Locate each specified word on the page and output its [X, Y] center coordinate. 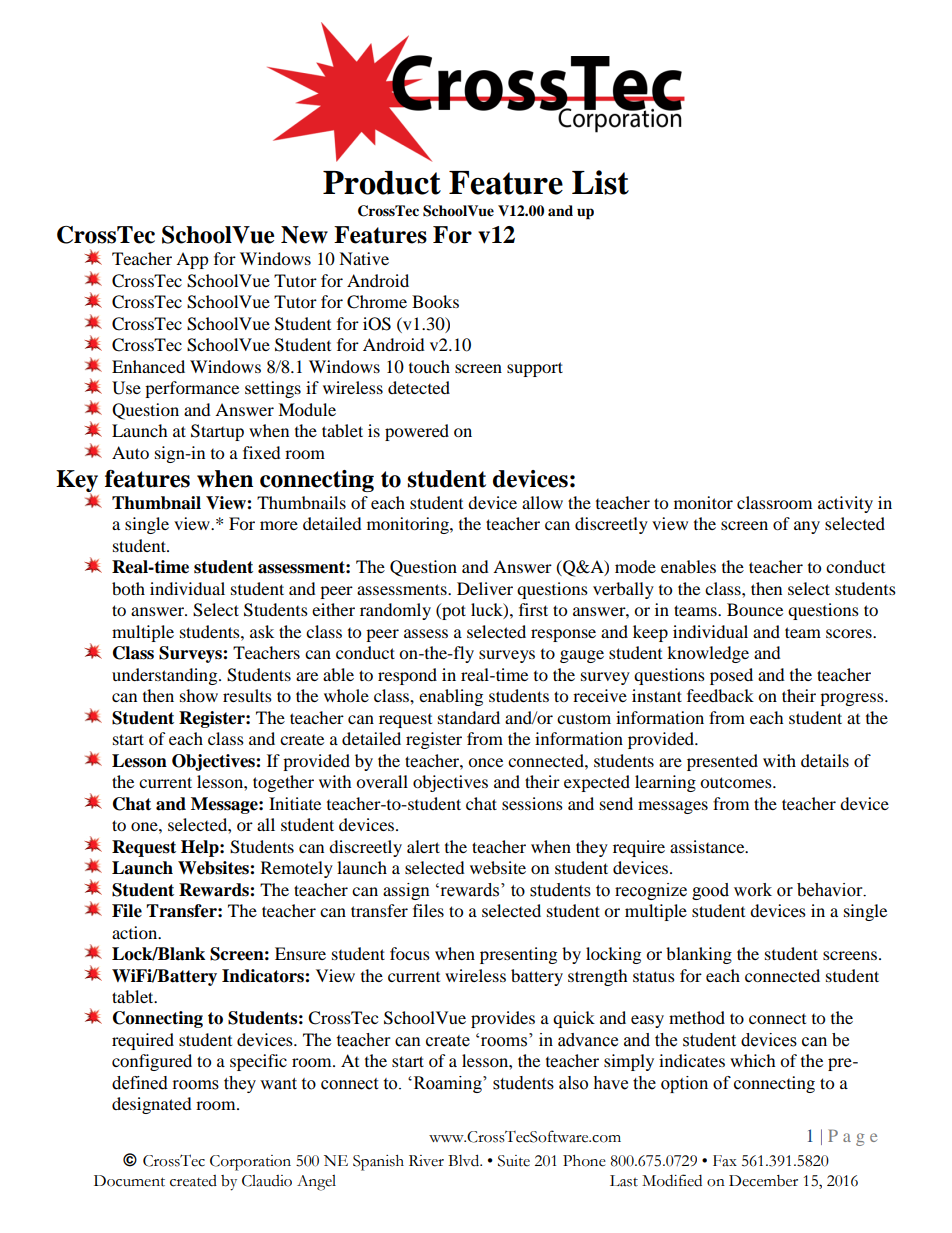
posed [731, 676]
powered [417, 432]
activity [845, 504]
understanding [166, 676]
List [600, 182]
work [753, 890]
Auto [130, 452]
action [136, 932]
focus [410, 953]
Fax [725, 1161]
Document [129, 1181]
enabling [451, 697]
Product [382, 183]
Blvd [465, 1160]
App [192, 260]
